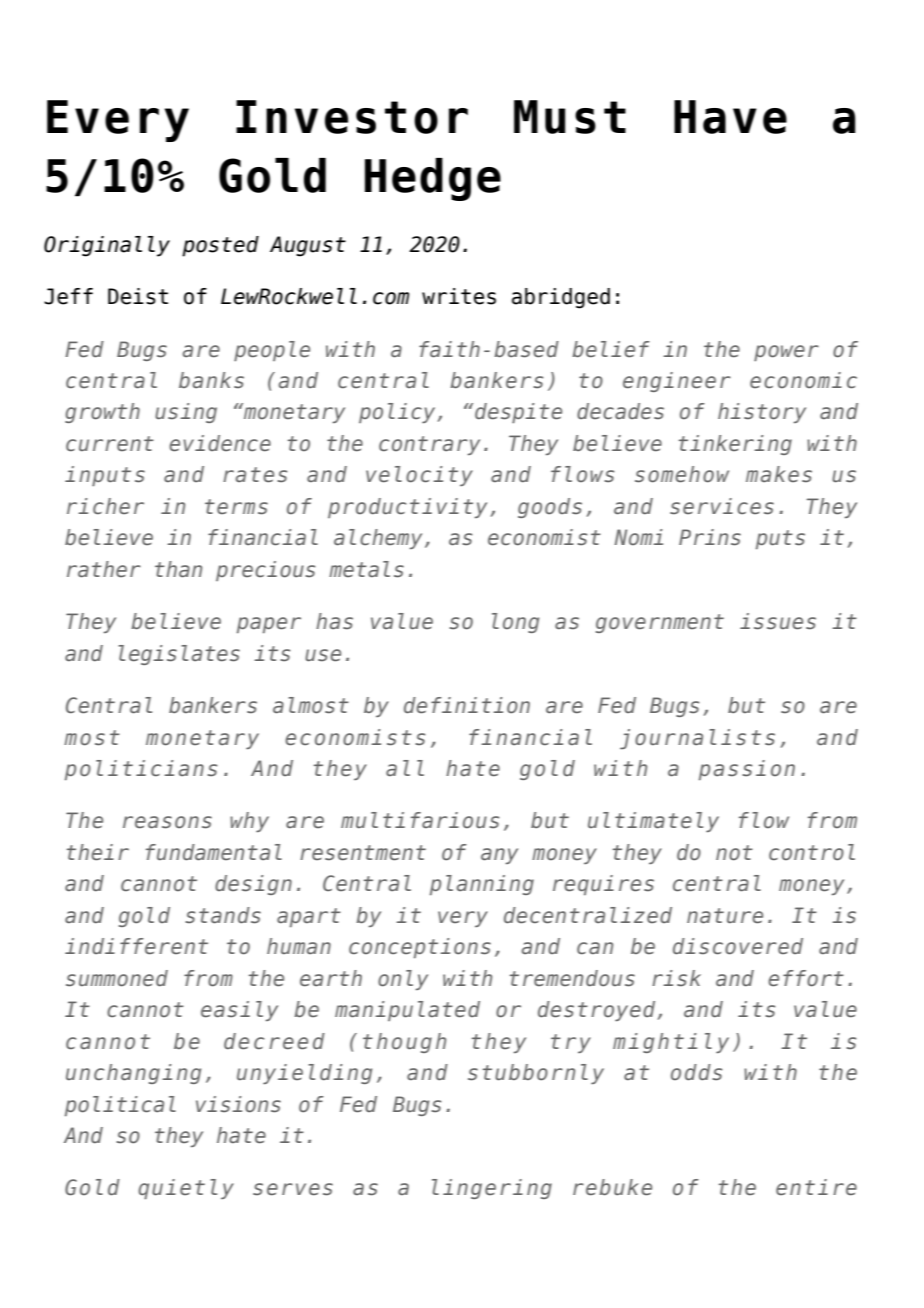  What do you see at coordinates (186, 1189) in the screenshot?
I see `quietly` at bounding box center [186, 1189].
